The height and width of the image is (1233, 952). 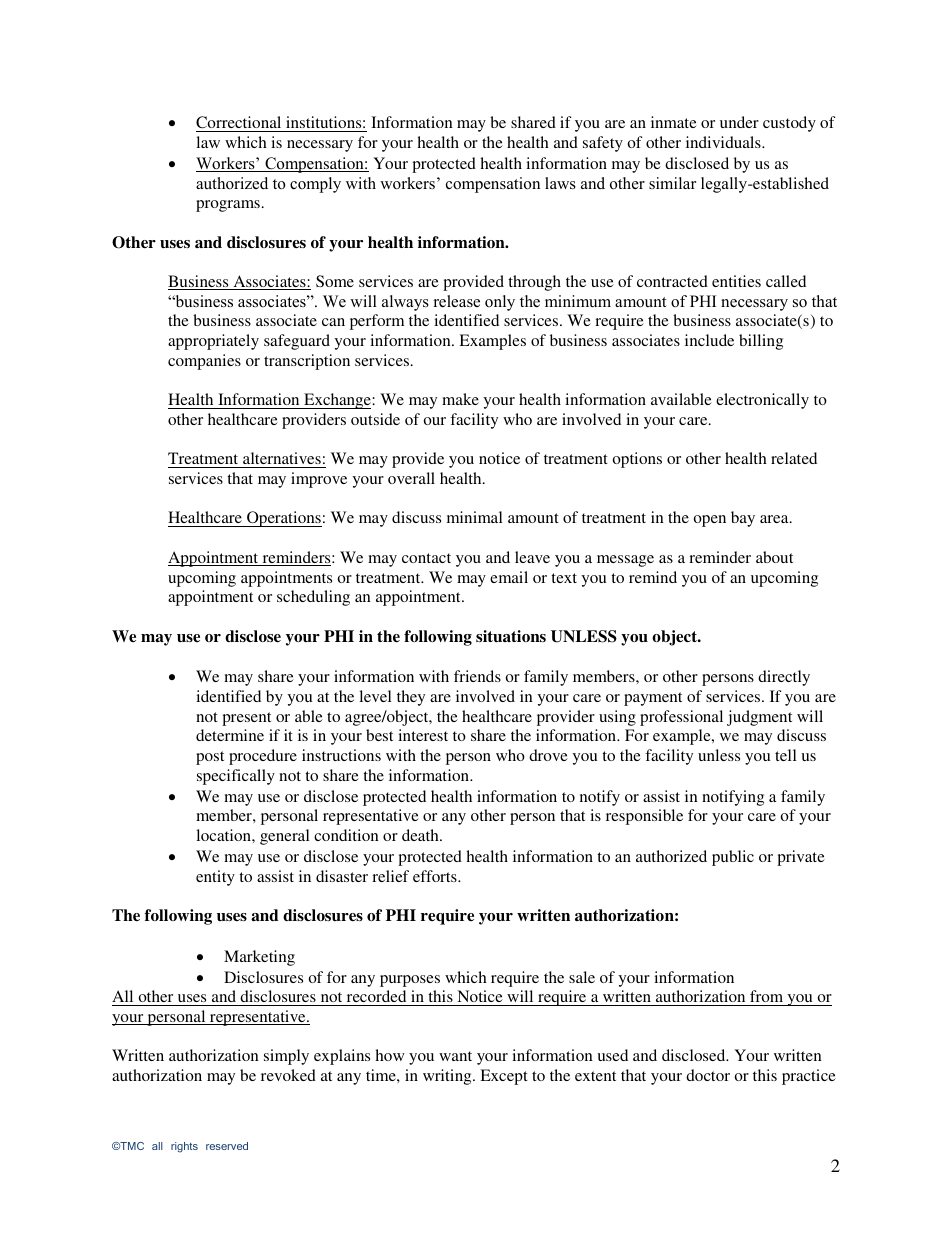 I want to click on reserved, so click(x=227, y=1146).
